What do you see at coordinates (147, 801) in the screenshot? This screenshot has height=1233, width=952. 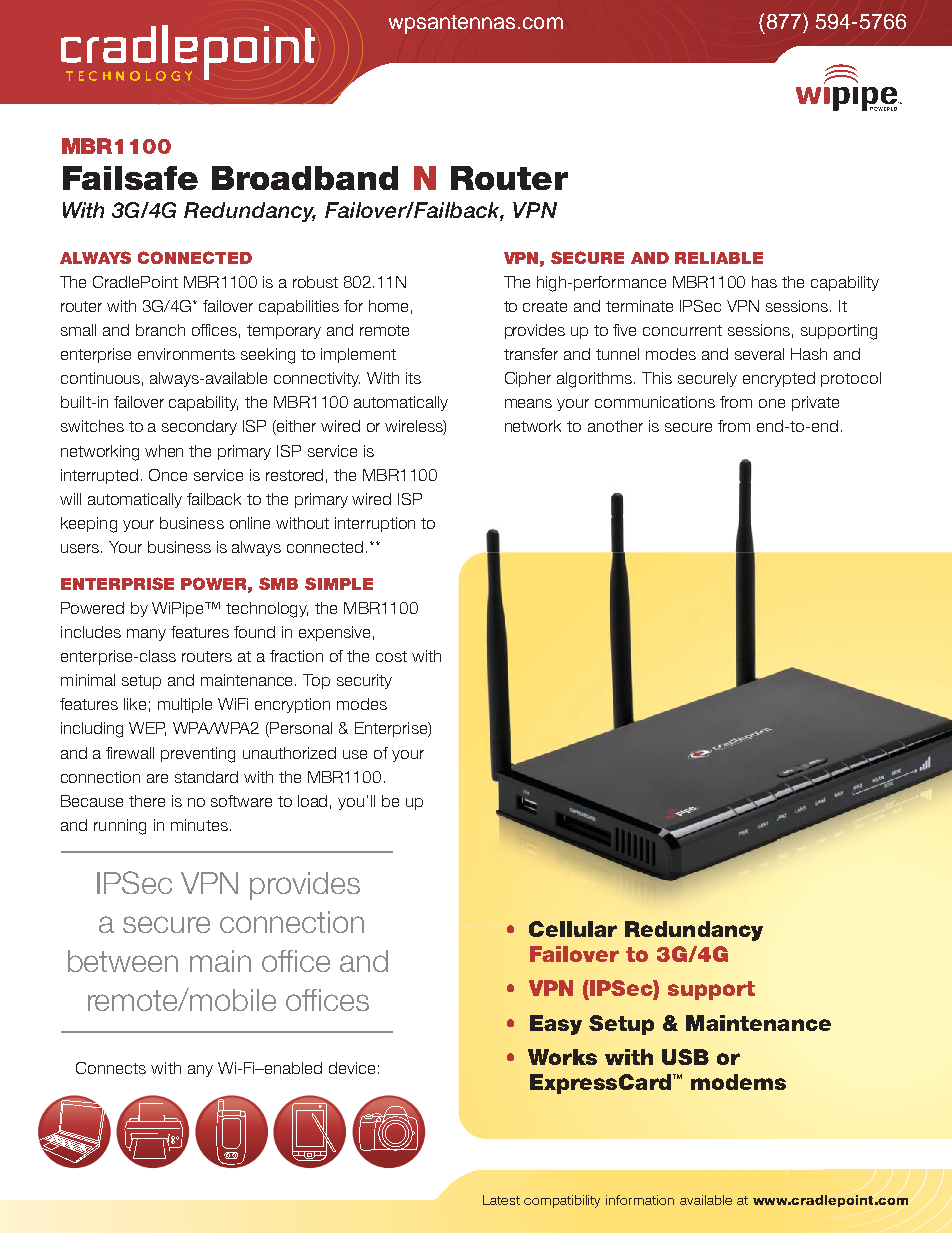 I see `there` at bounding box center [147, 801].
